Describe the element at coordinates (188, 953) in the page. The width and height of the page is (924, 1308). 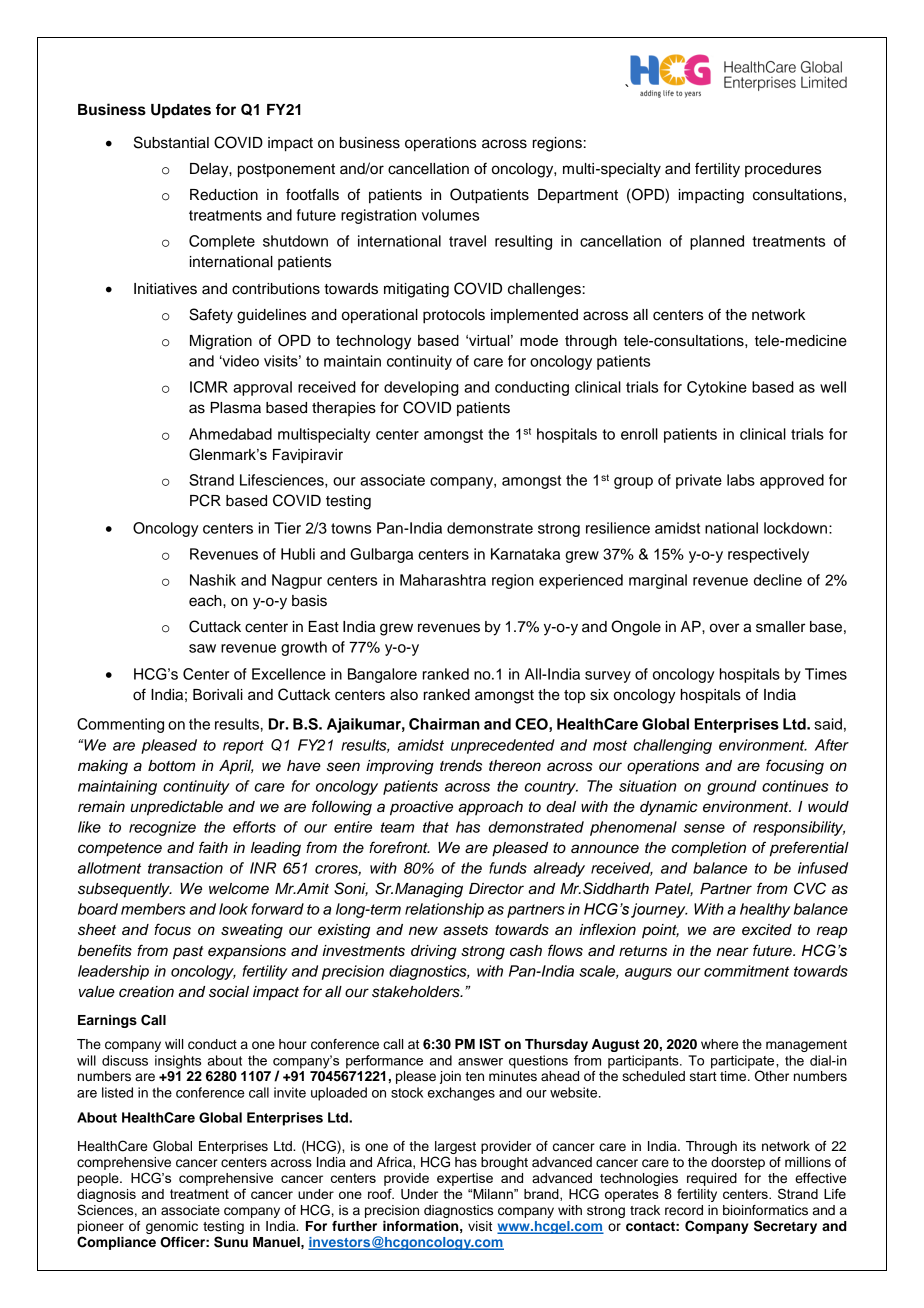
I see `past` at that location.
